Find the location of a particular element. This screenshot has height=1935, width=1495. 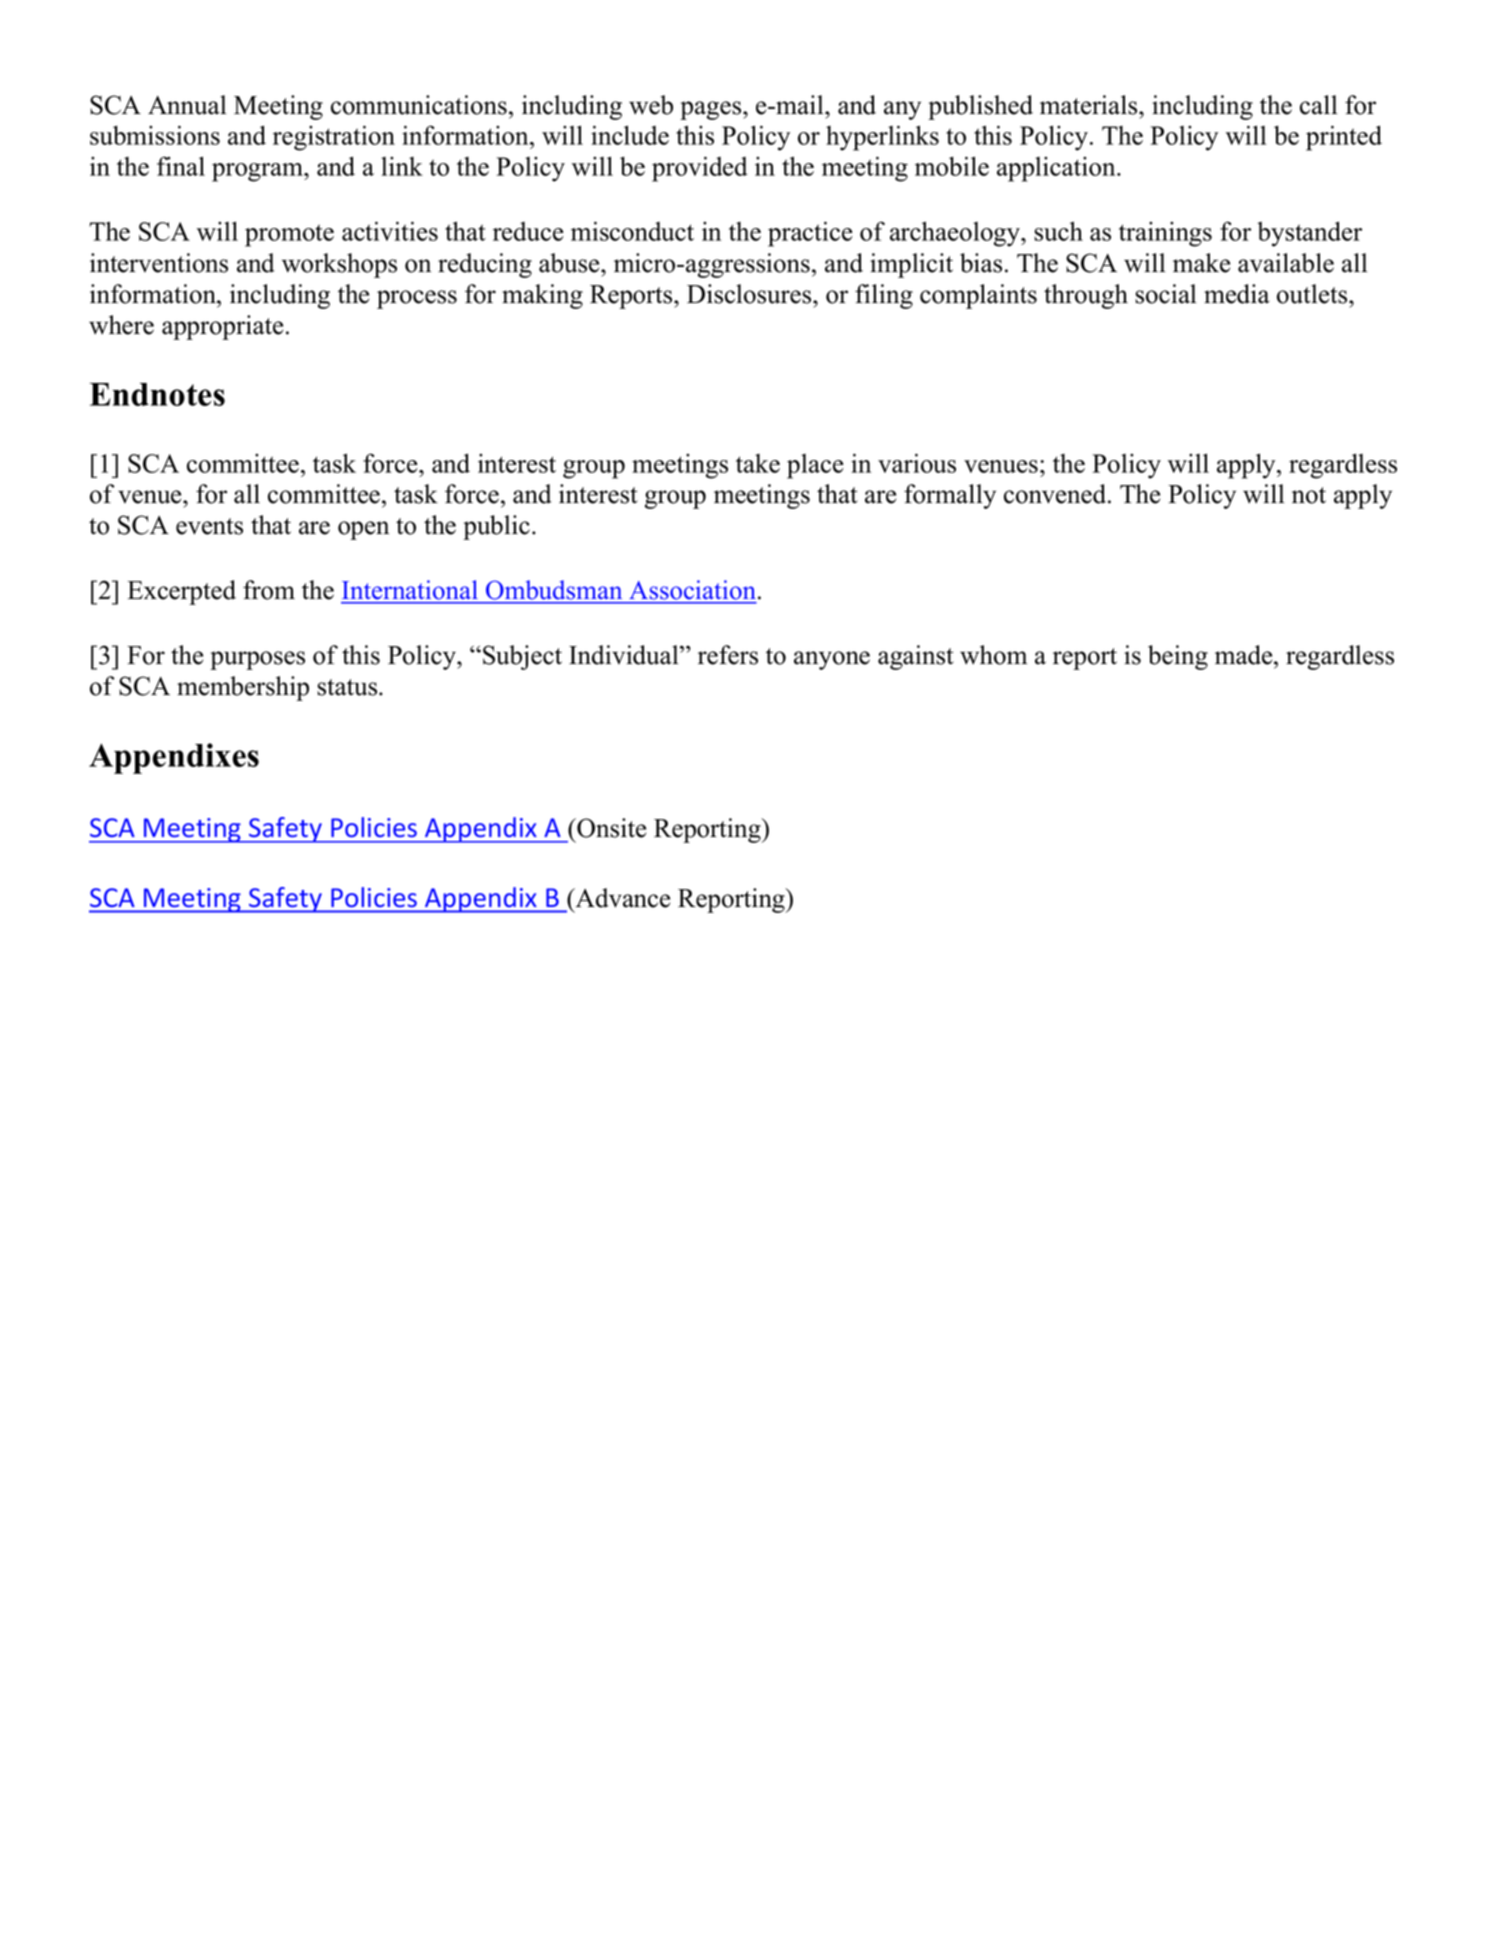

being is located at coordinates (1178, 657).
